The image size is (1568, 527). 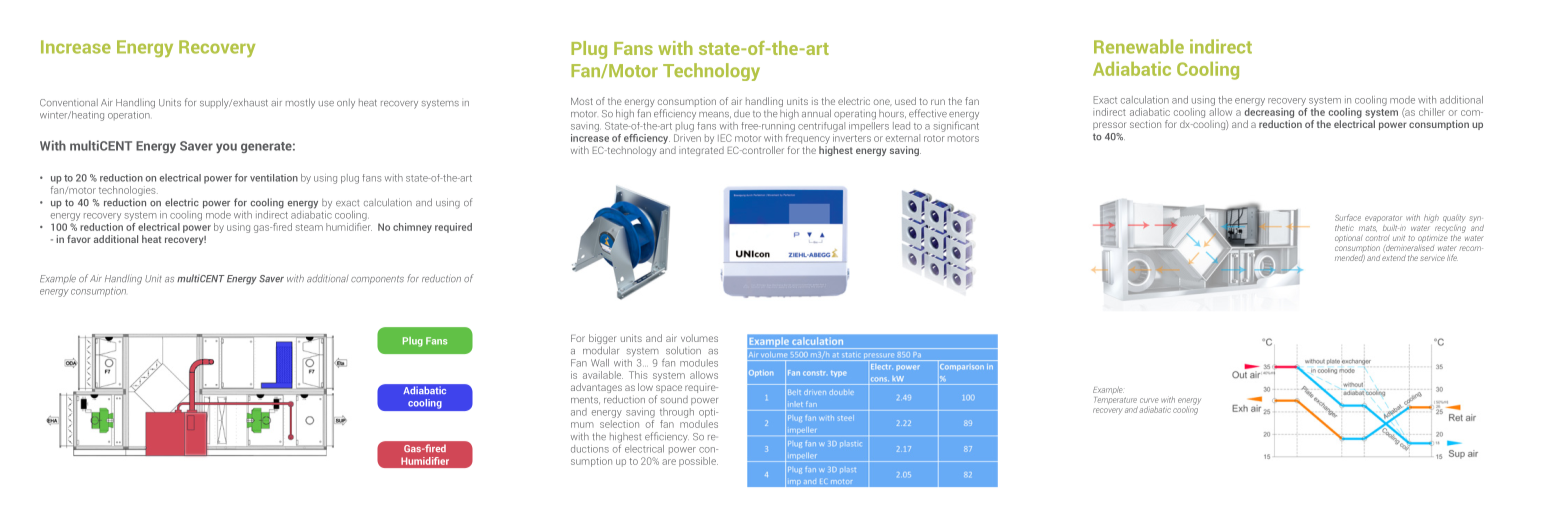 What do you see at coordinates (1394, 256) in the screenshot?
I see `extend` at bounding box center [1394, 256].
